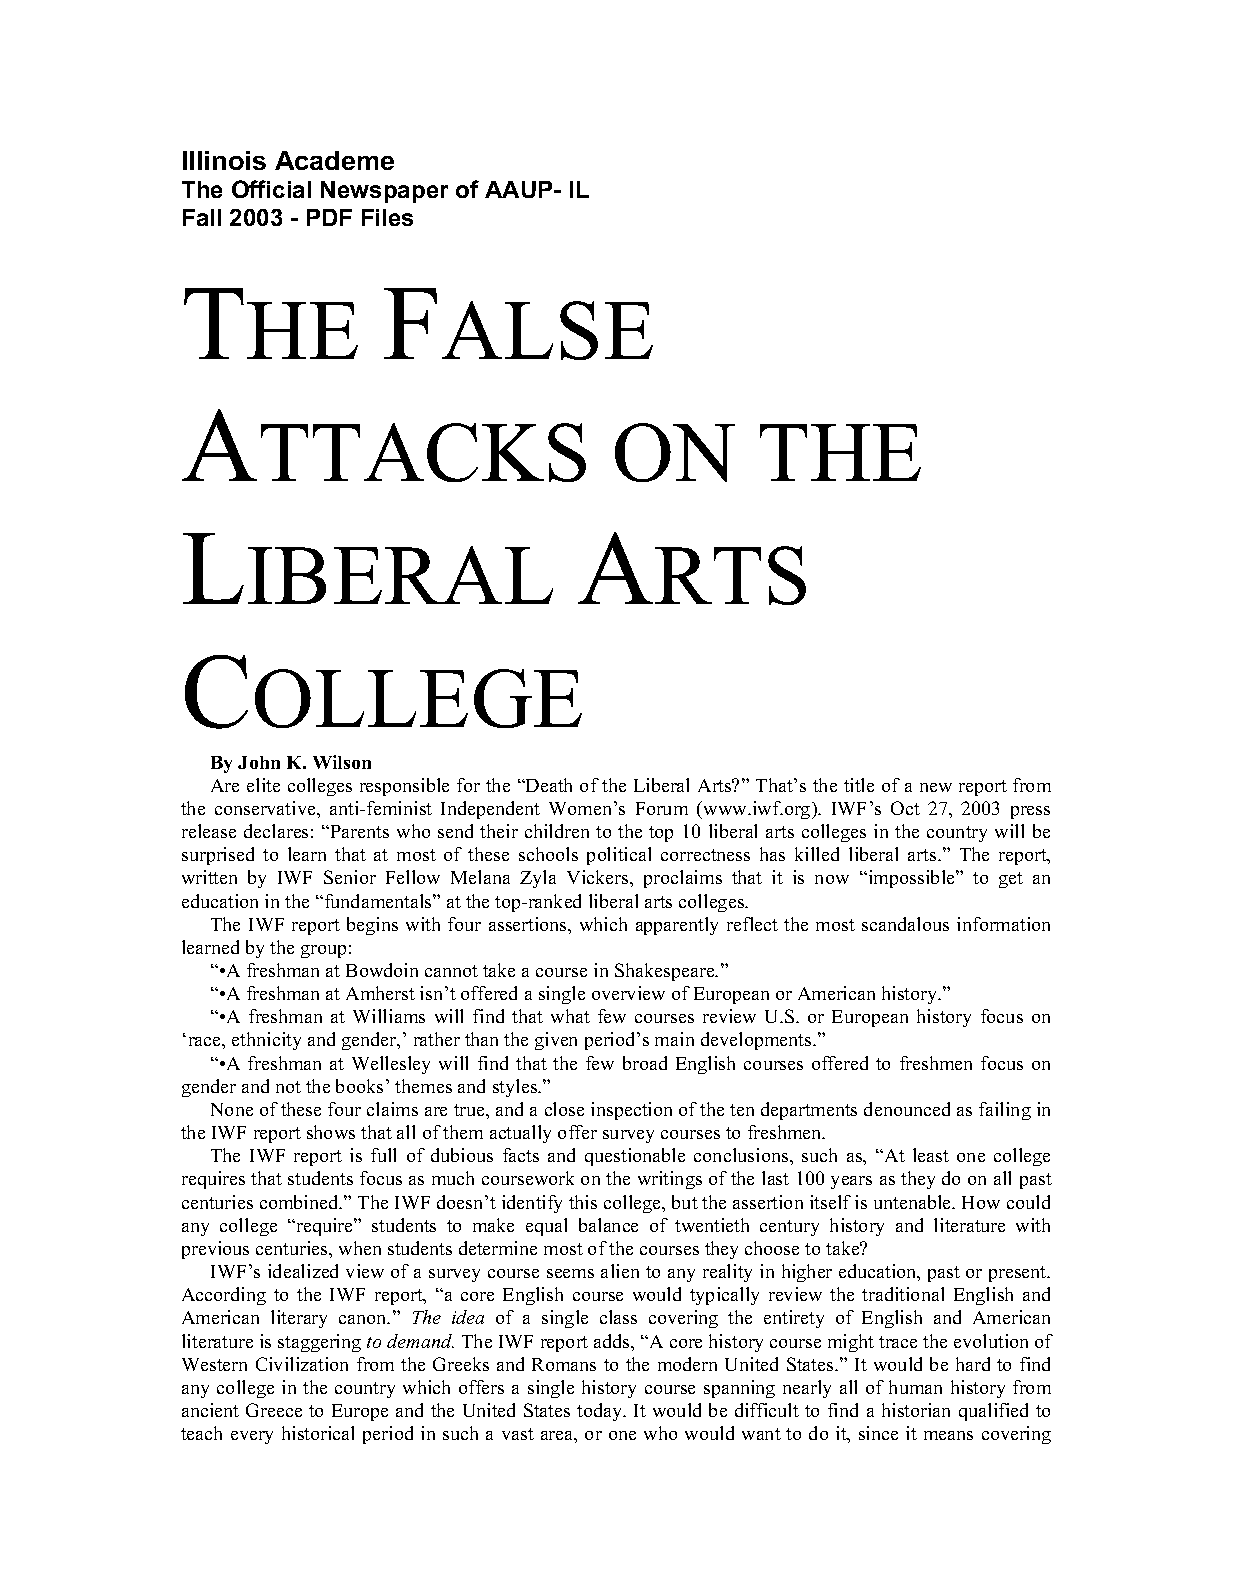 The height and width of the page is (1595, 1233). Describe the element at coordinates (548, 785) in the page. I see `Death` at that location.
